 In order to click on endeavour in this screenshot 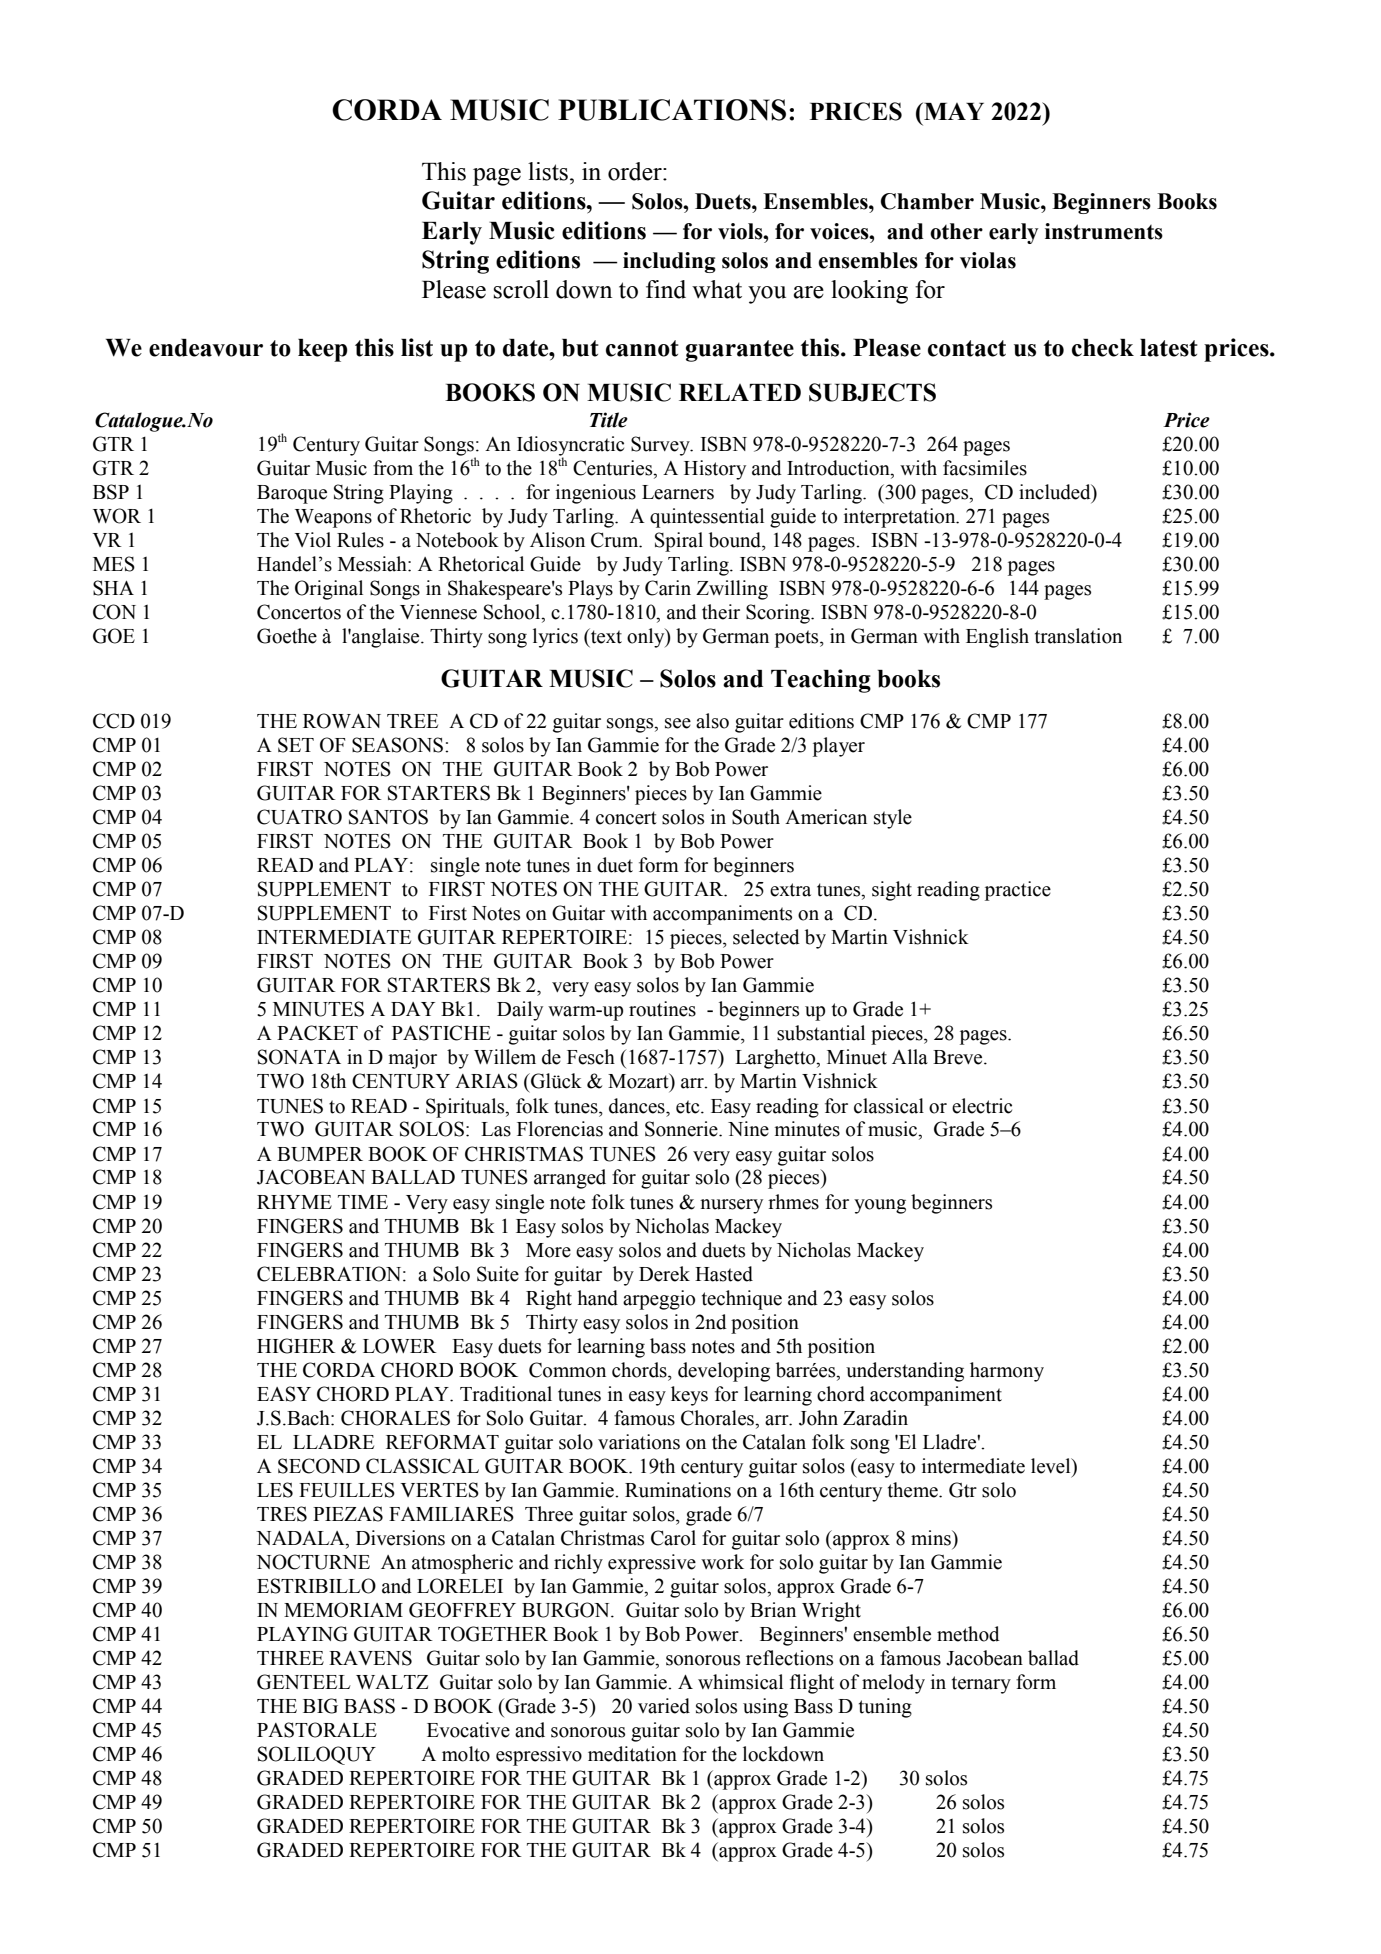, I will do `click(206, 348)`.
